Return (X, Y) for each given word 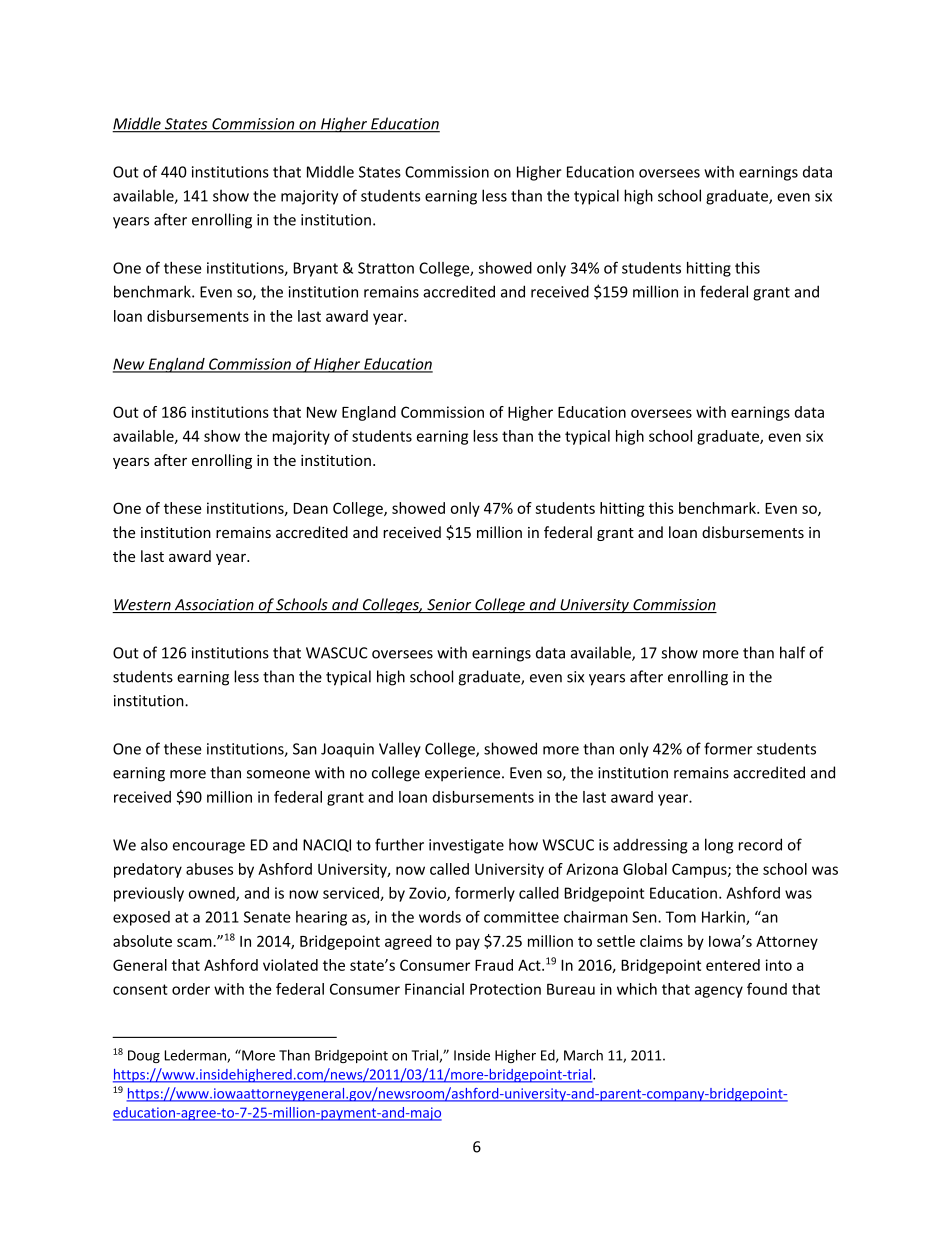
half (793, 652)
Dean (311, 508)
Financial (434, 989)
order (191, 989)
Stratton (386, 268)
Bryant (316, 269)
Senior (449, 606)
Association (214, 606)
